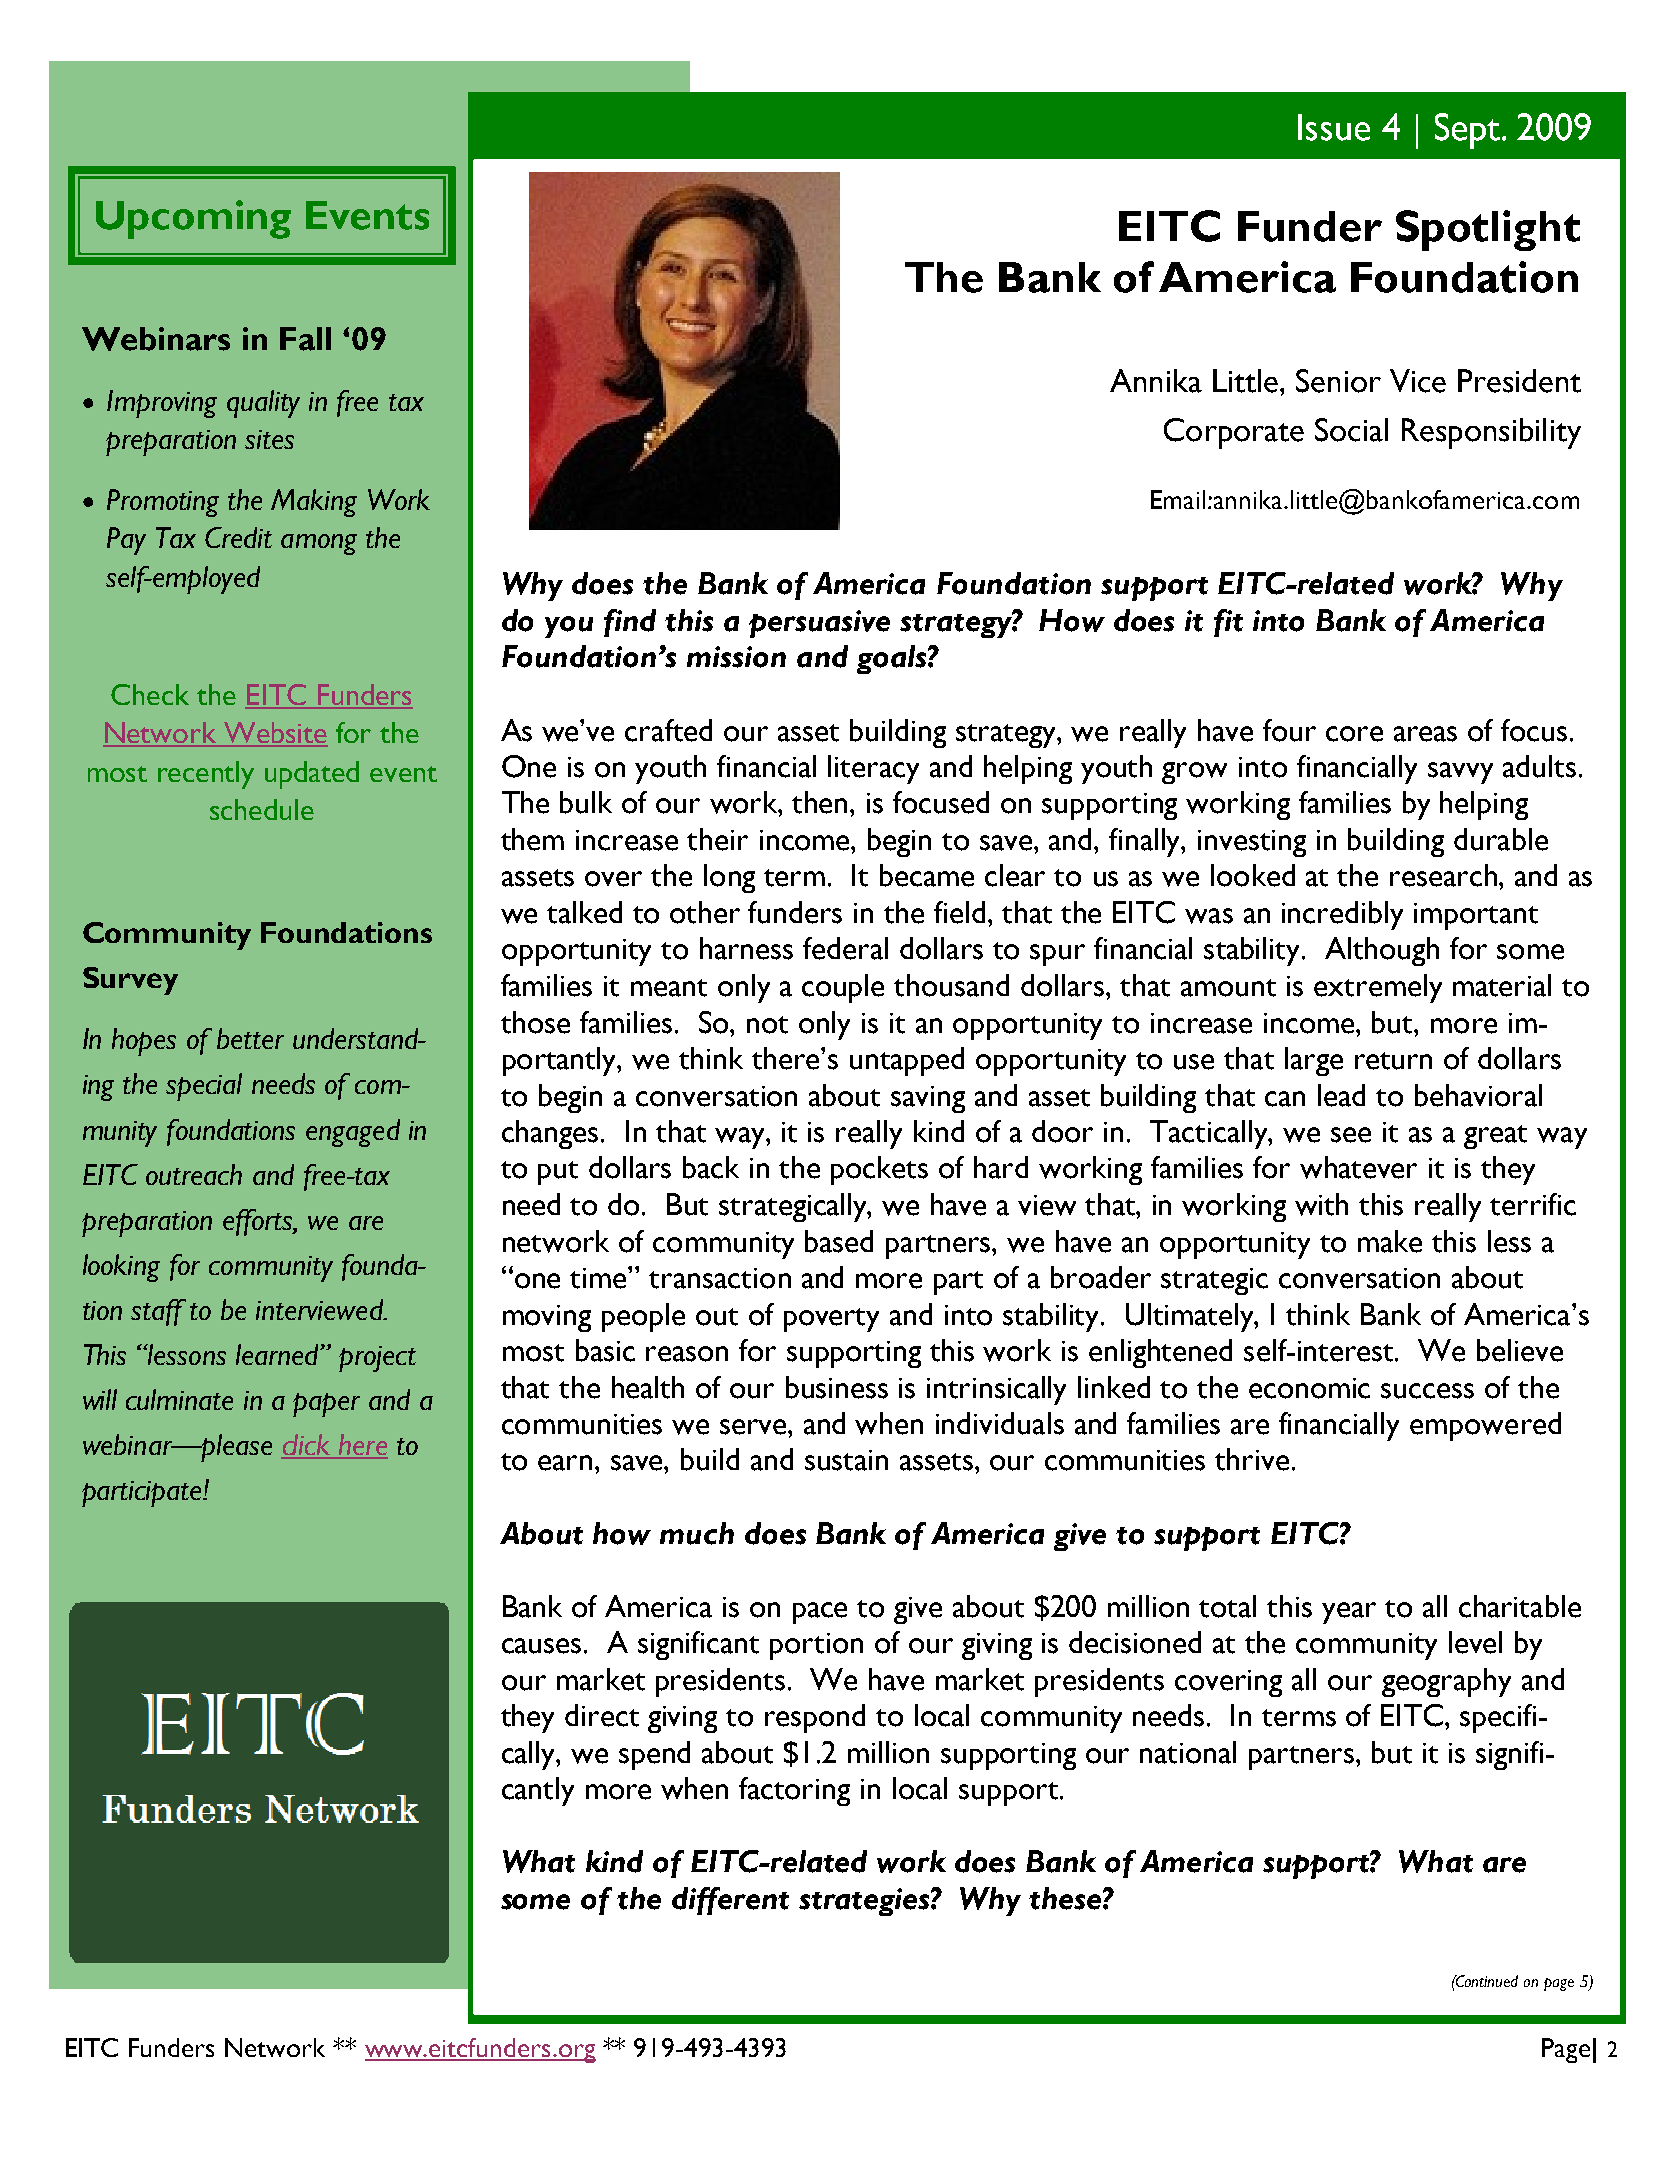 This page has width=1675, height=2168. Describe the element at coordinates (1334, 127) in the page. I see `Issue` at that location.
